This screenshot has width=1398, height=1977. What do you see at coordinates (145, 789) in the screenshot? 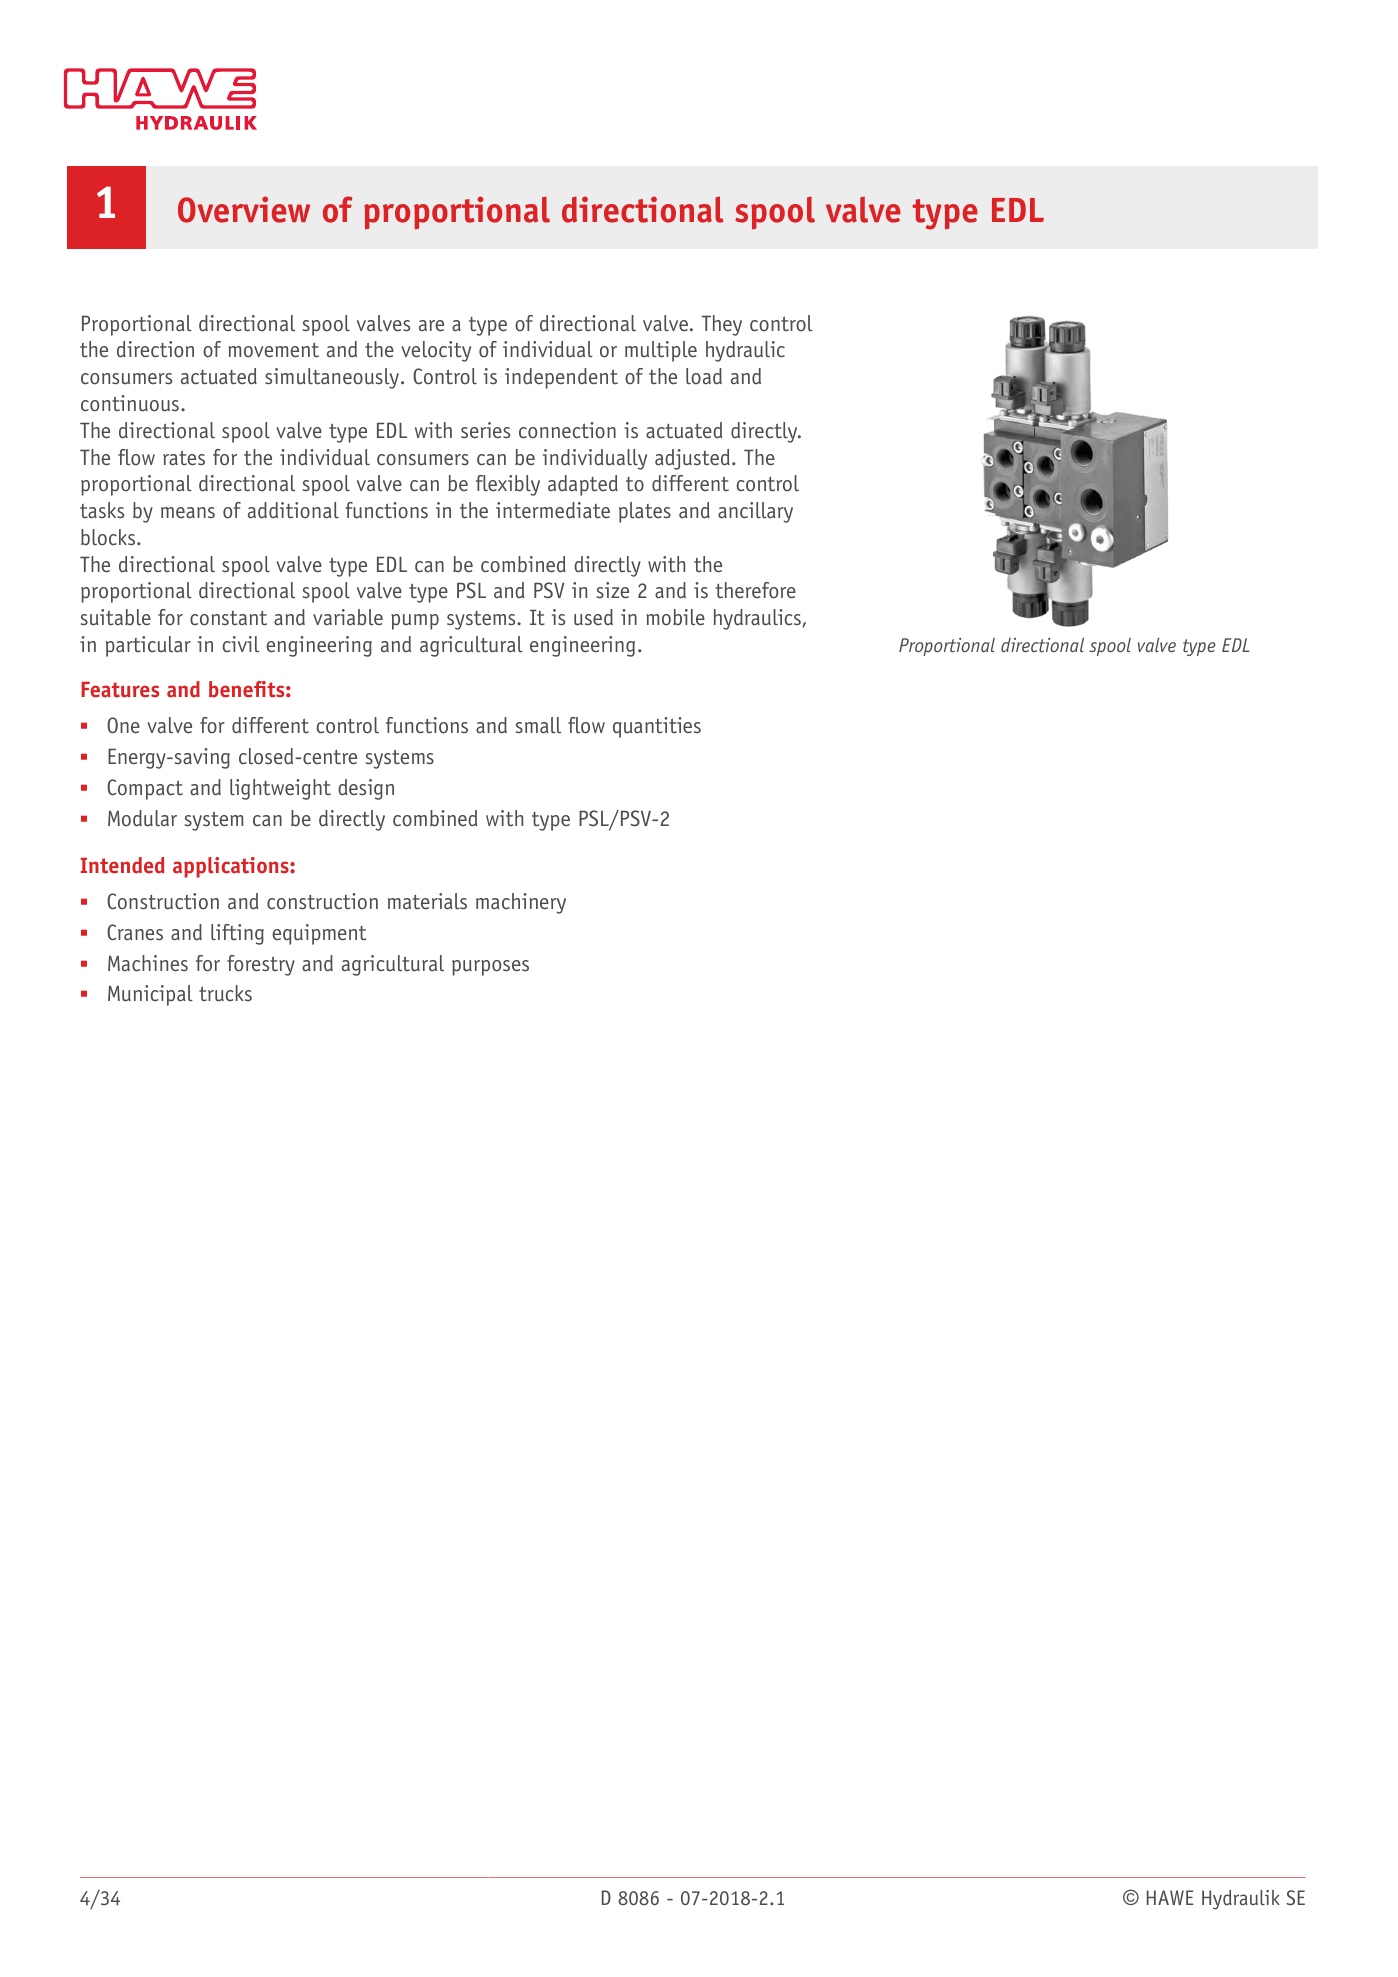
I see `Compact` at bounding box center [145, 789].
